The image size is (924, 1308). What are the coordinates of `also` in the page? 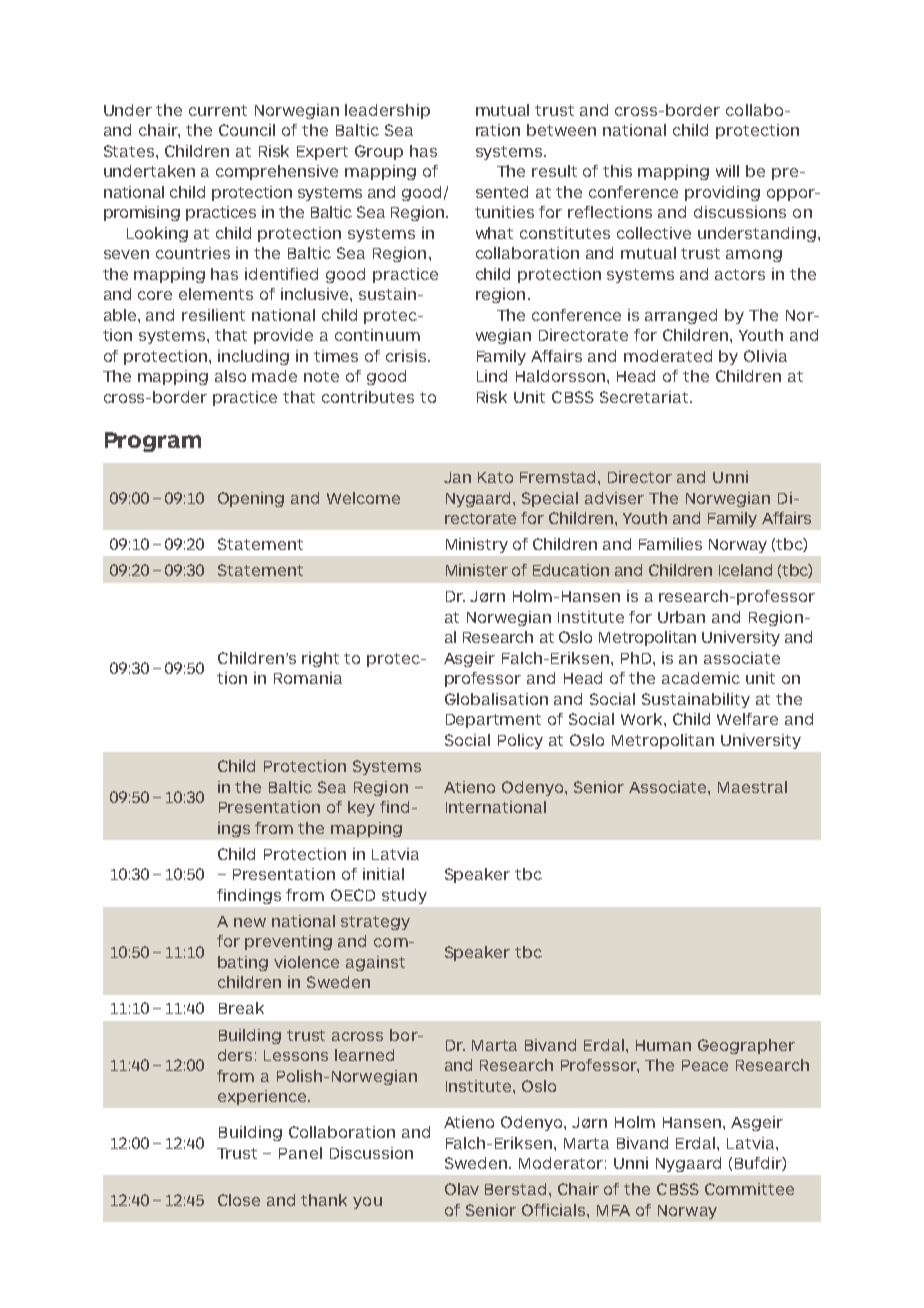 It's located at (230, 376).
